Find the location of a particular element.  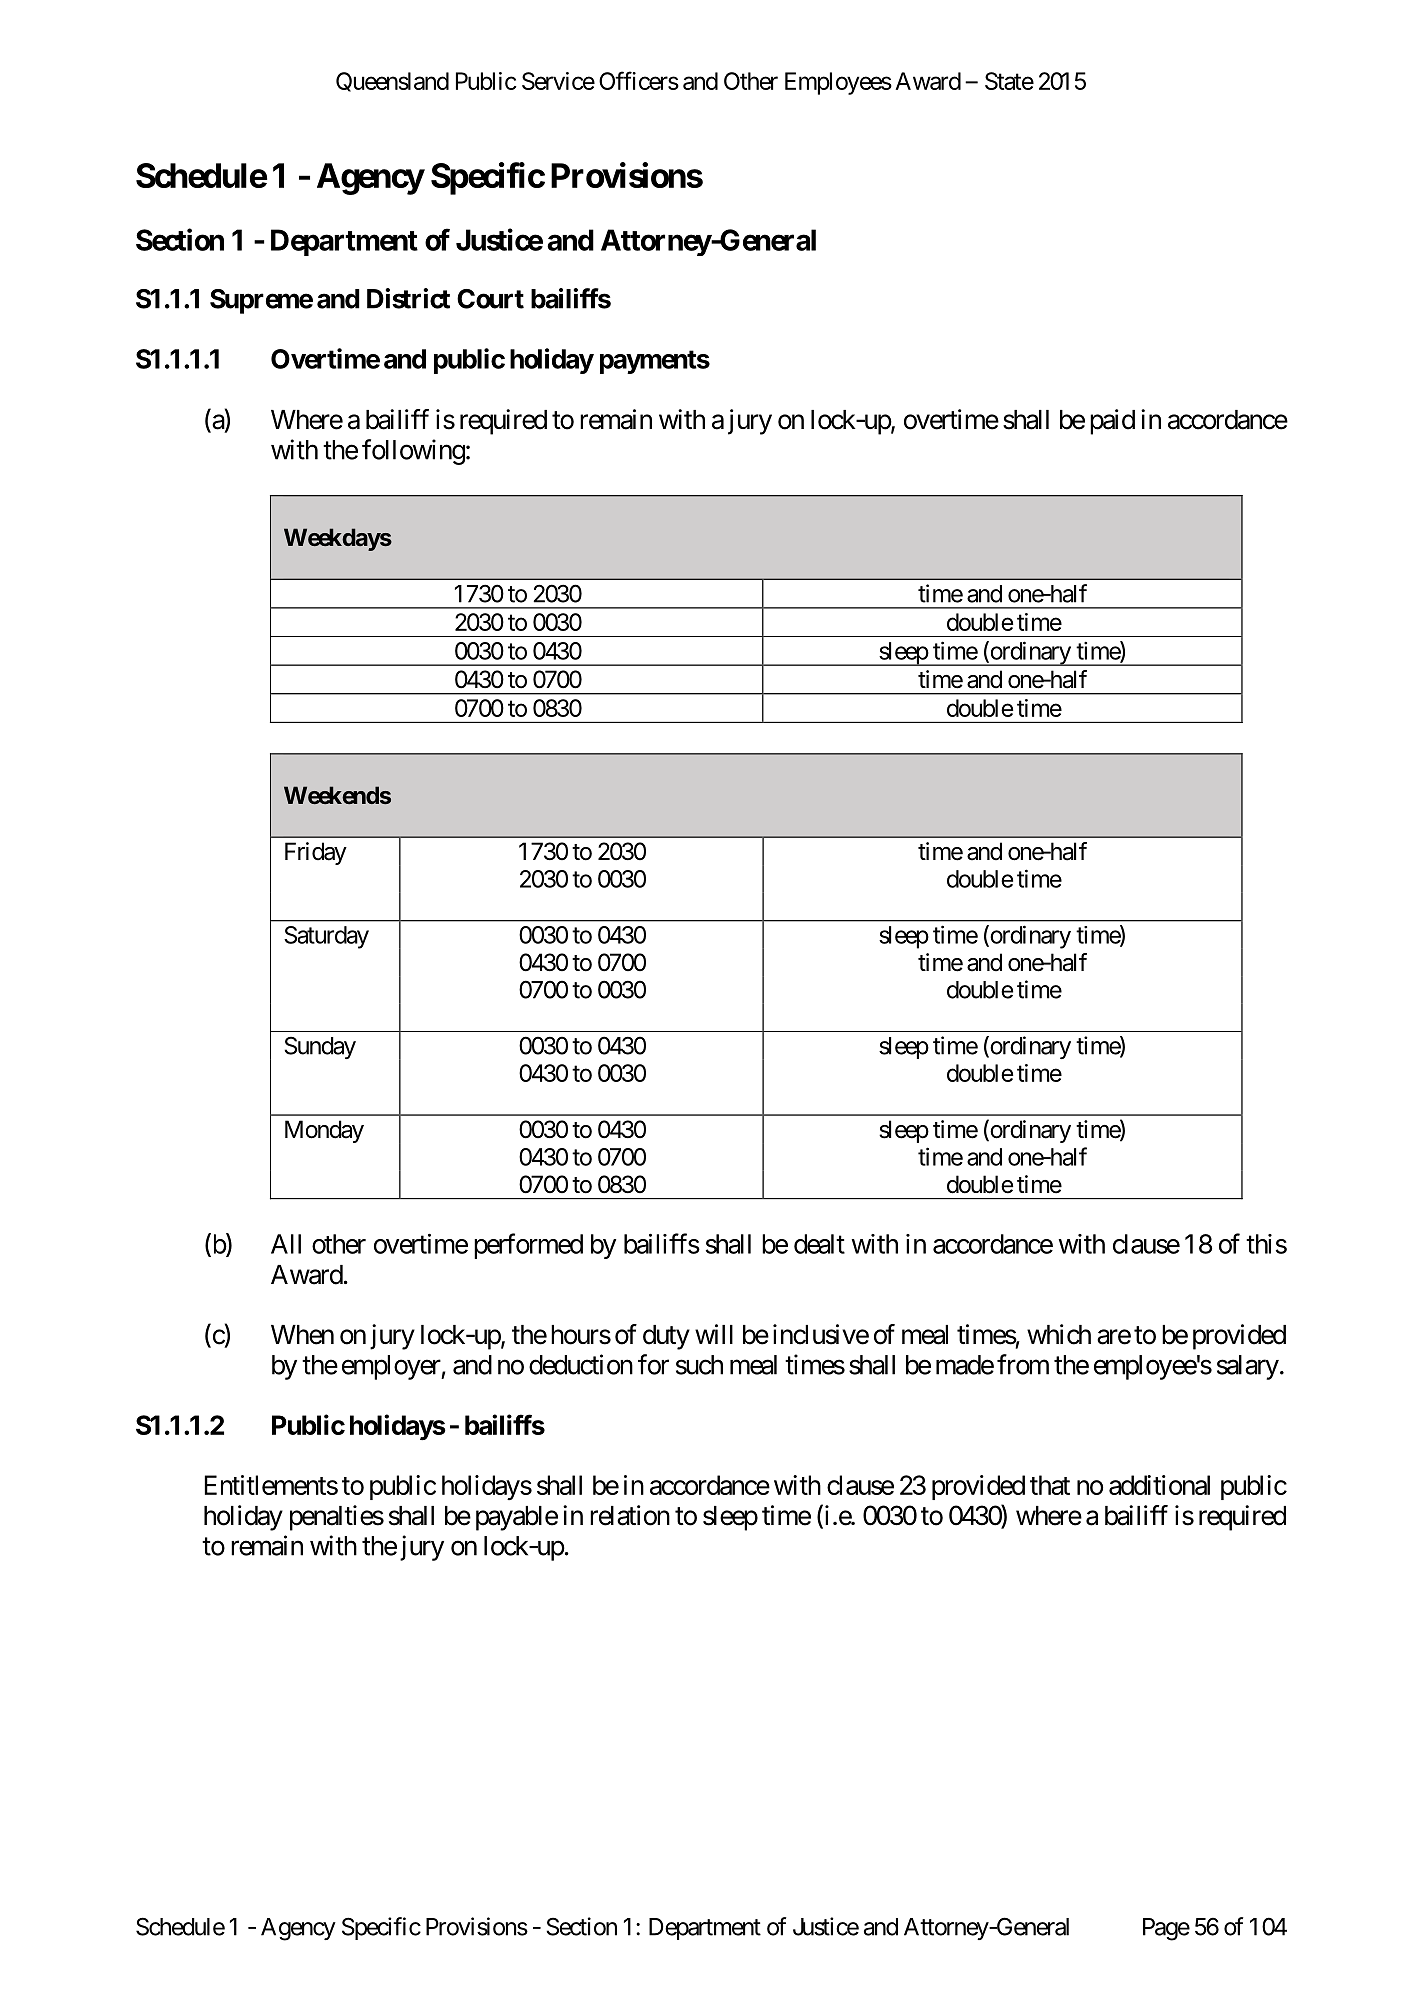

Saturday is located at coordinates (326, 937).
